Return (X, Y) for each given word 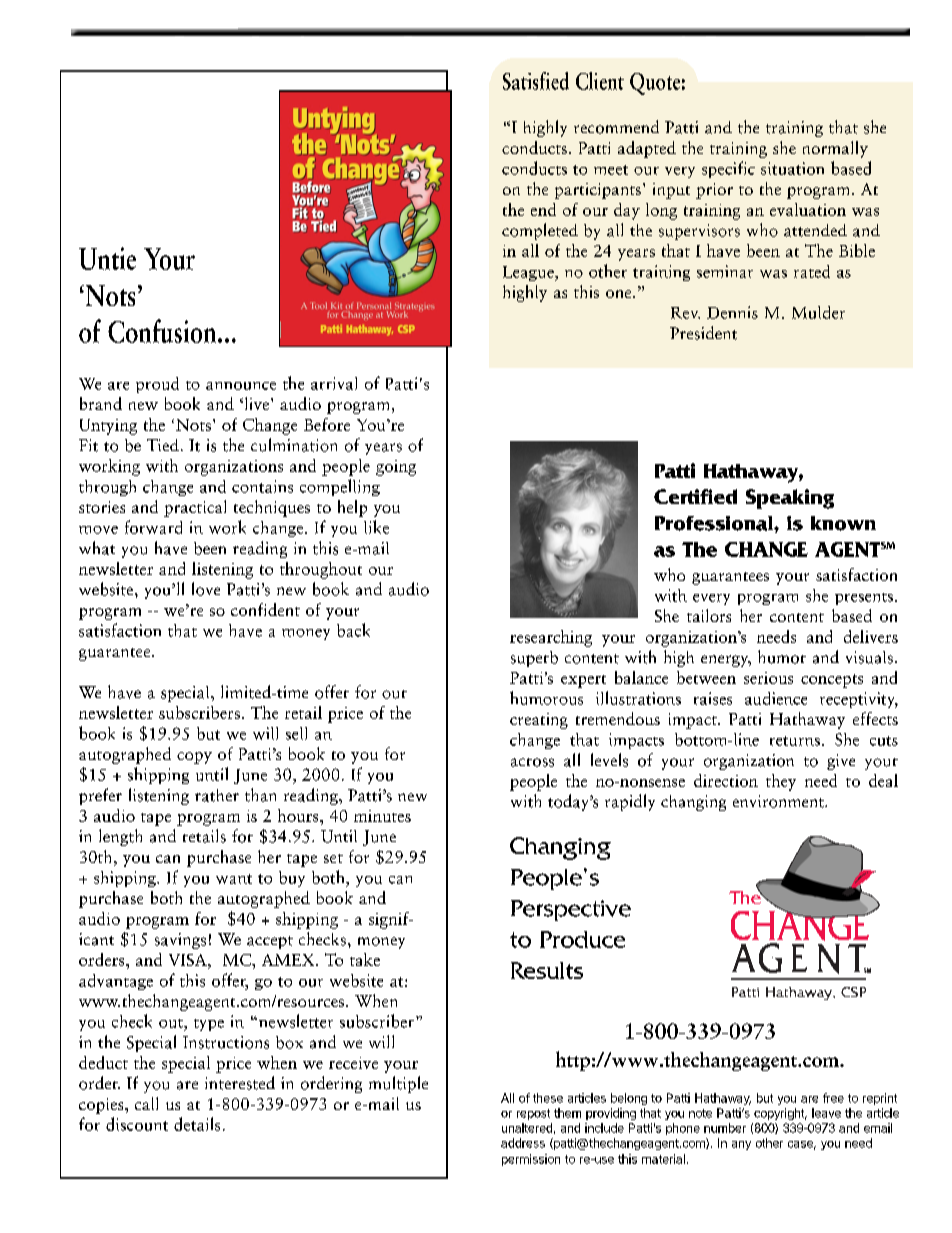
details (197, 1124)
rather (217, 795)
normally (835, 149)
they (781, 782)
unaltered (527, 1128)
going (396, 468)
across (532, 762)
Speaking (790, 499)
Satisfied (536, 81)
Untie (107, 258)
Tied (163, 445)
